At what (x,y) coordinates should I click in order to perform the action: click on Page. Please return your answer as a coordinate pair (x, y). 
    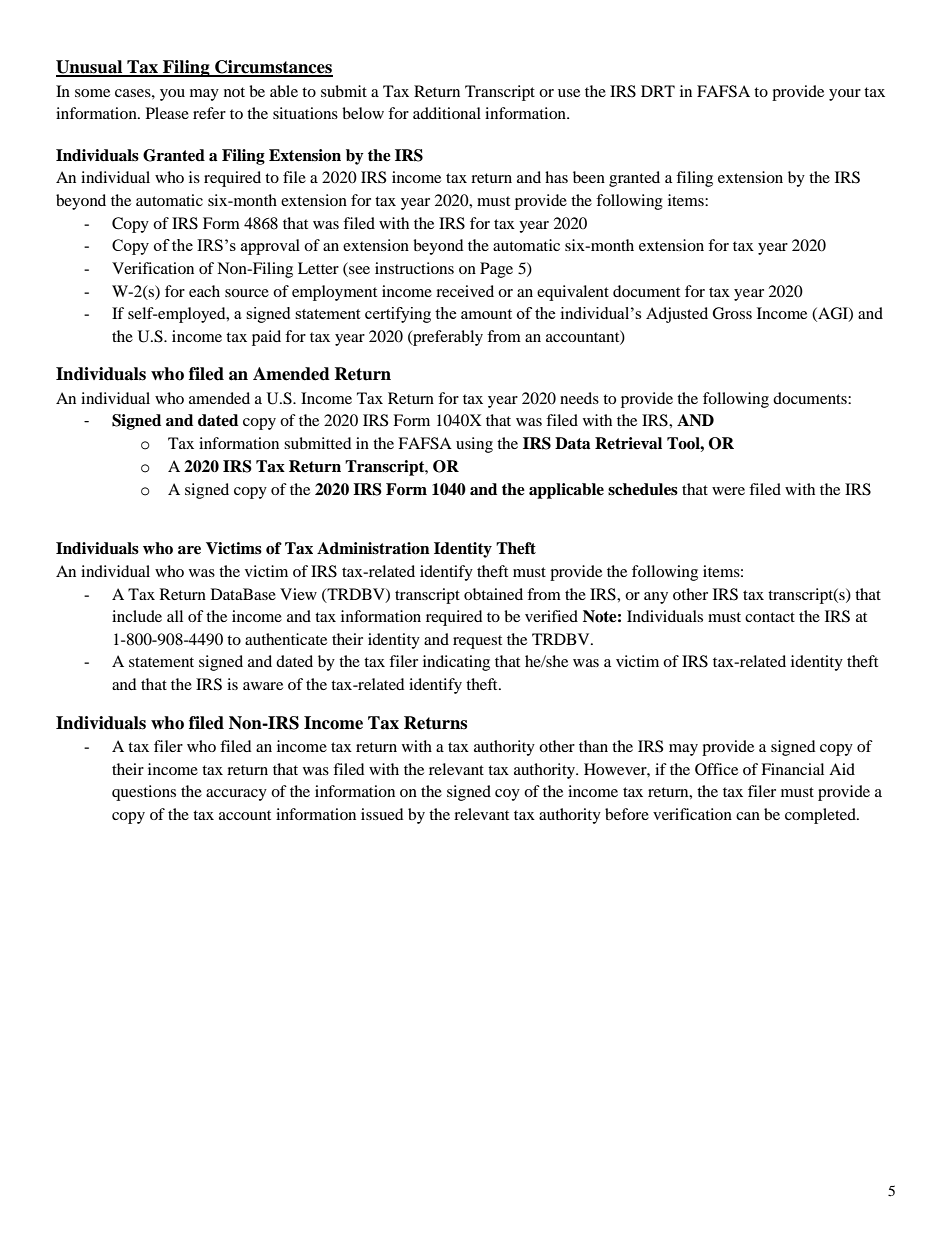
    Looking at the image, I should click on (496, 270).
